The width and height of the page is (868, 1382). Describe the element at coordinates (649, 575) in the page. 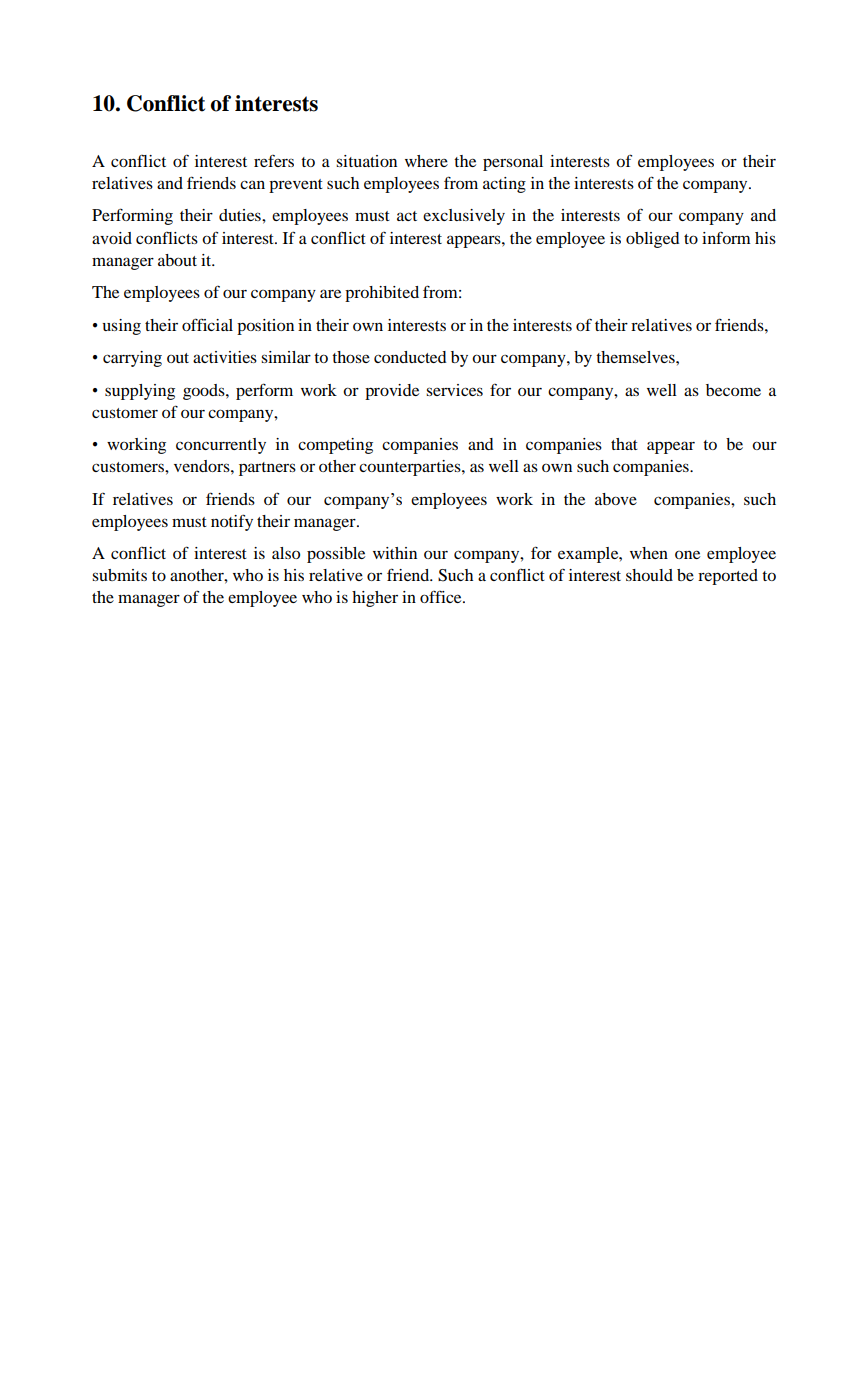

I see `should` at that location.
